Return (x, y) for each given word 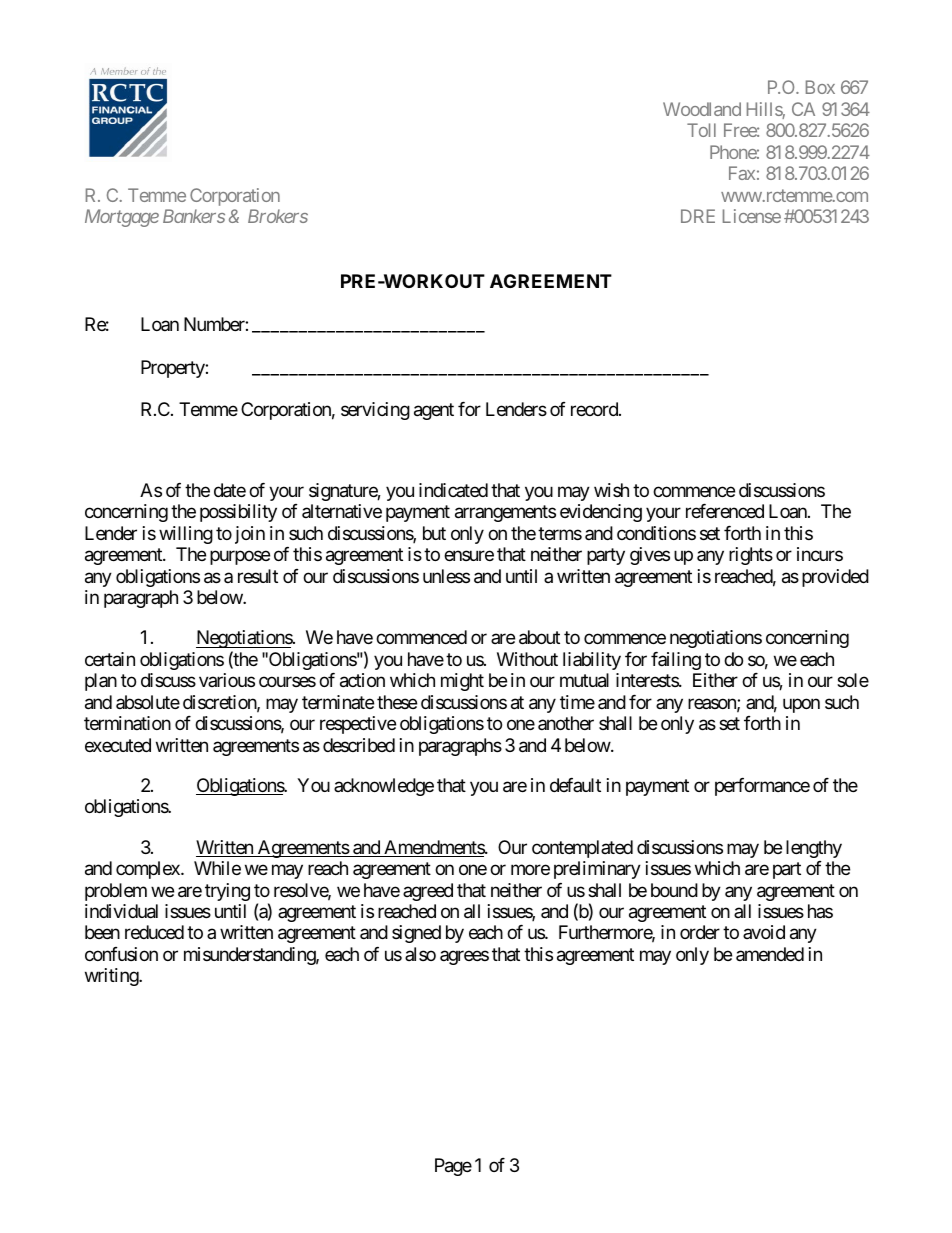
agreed (428, 892)
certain (110, 659)
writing (112, 977)
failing (676, 661)
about (539, 637)
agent (434, 412)
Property (173, 369)
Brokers (278, 216)
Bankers (194, 216)
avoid (764, 932)
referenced (725, 511)
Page (453, 1167)
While (217, 868)
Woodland (702, 109)
